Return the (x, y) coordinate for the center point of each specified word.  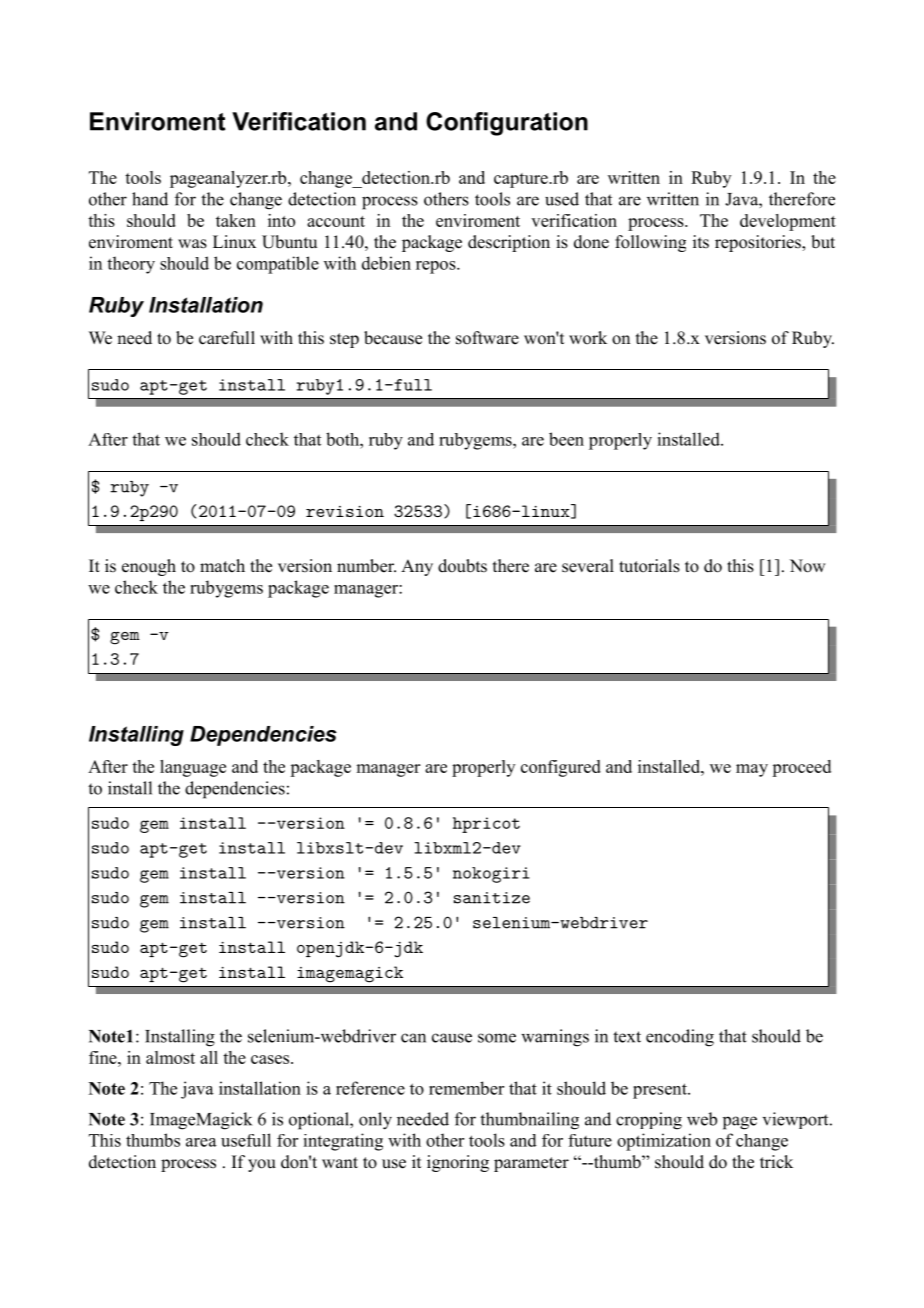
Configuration (507, 124)
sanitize (492, 898)
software (487, 338)
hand (150, 199)
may (752, 770)
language (193, 768)
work (588, 338)
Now (807, 566)
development (788, 222)
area (201, 1142)
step (344, 340)
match (222, 566)
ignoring (458, 1163)
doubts (462, 566)
